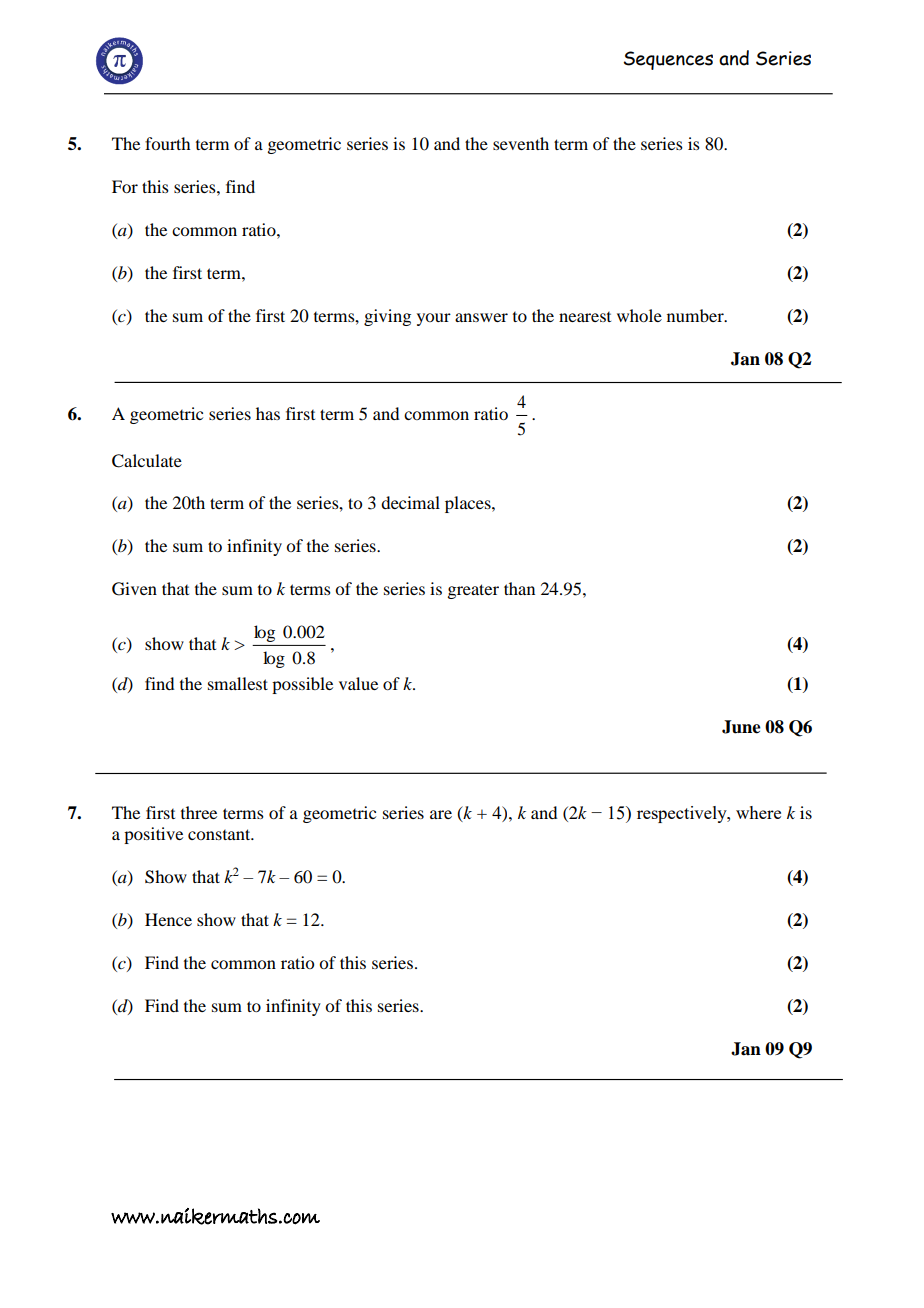 Image resolution: width=924 pixels, height=1308 pixels. I want to click on constant, so click(220, 834).
